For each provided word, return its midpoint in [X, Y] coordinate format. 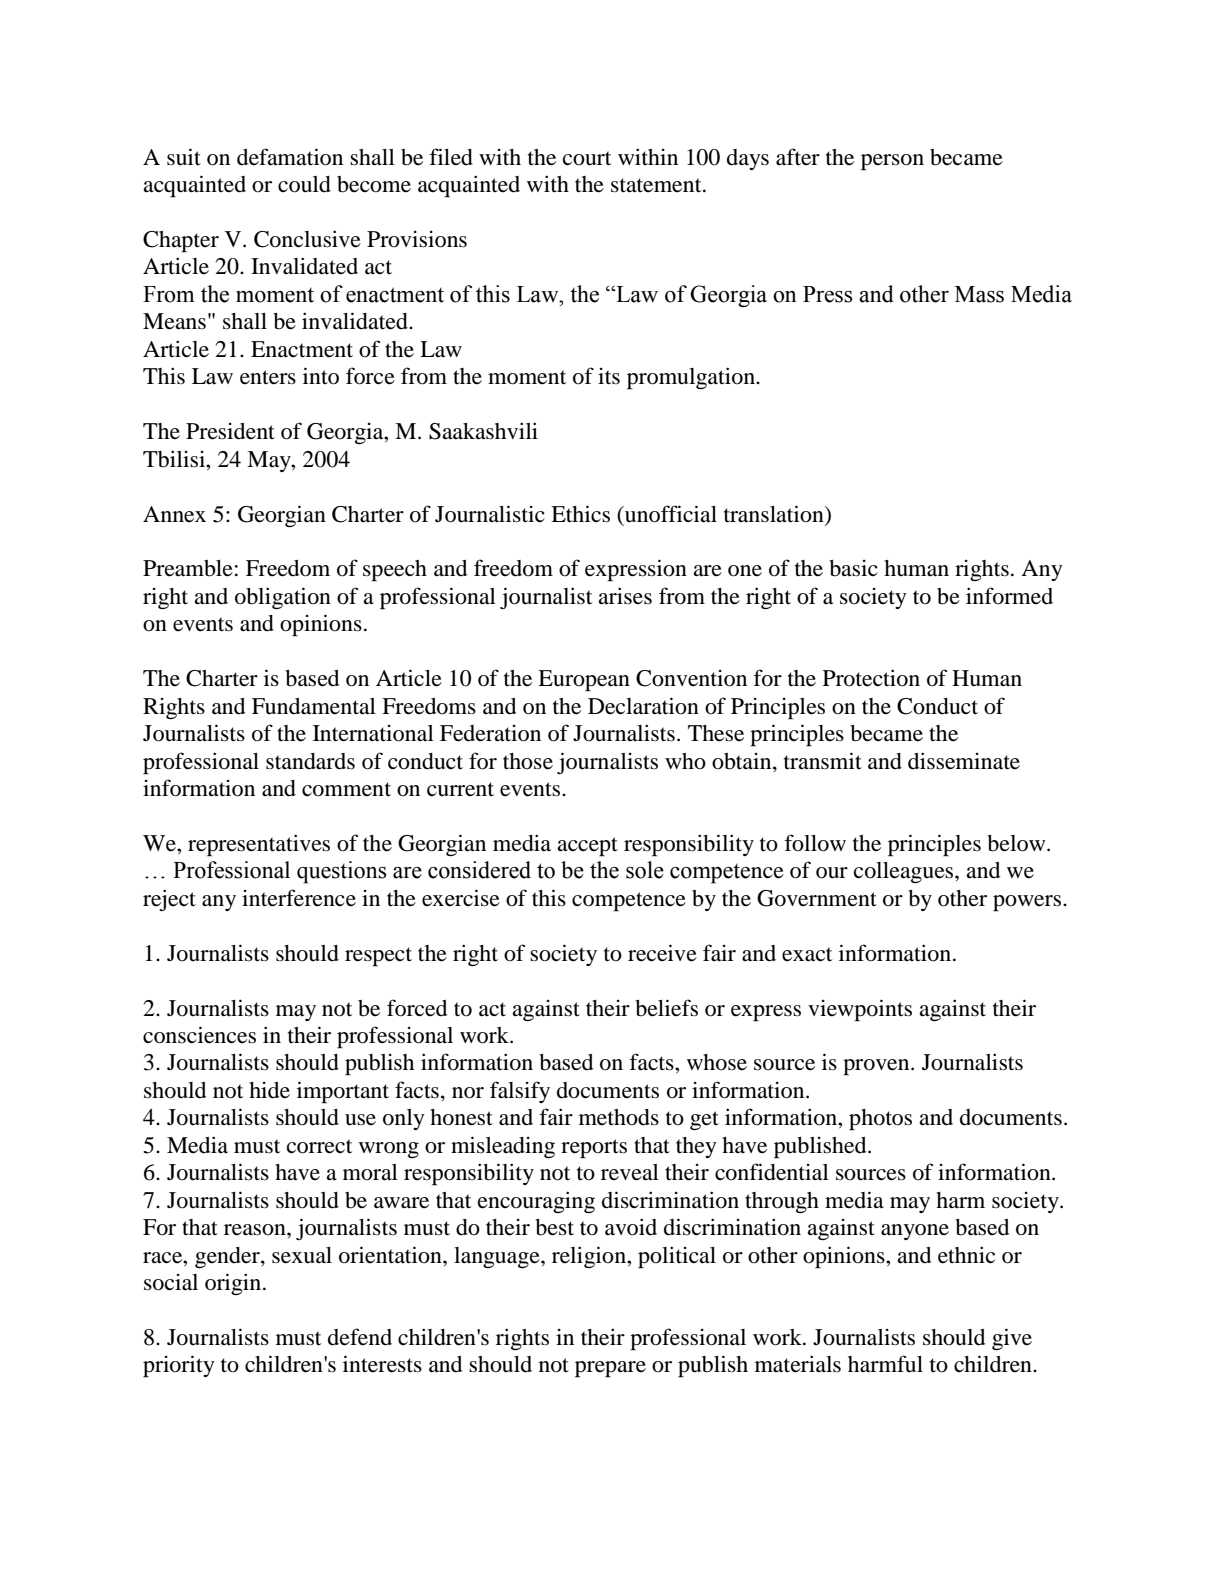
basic [853, 568]
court [587, 158]
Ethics [580, 514]
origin [234, 1284]
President [230, 431]
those [528, 761]
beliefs [666, 1008]
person [892, 162]
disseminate [964, 761]
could [304, 184]
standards [310, 761]
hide [269, 1090]
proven [877, 1067]
